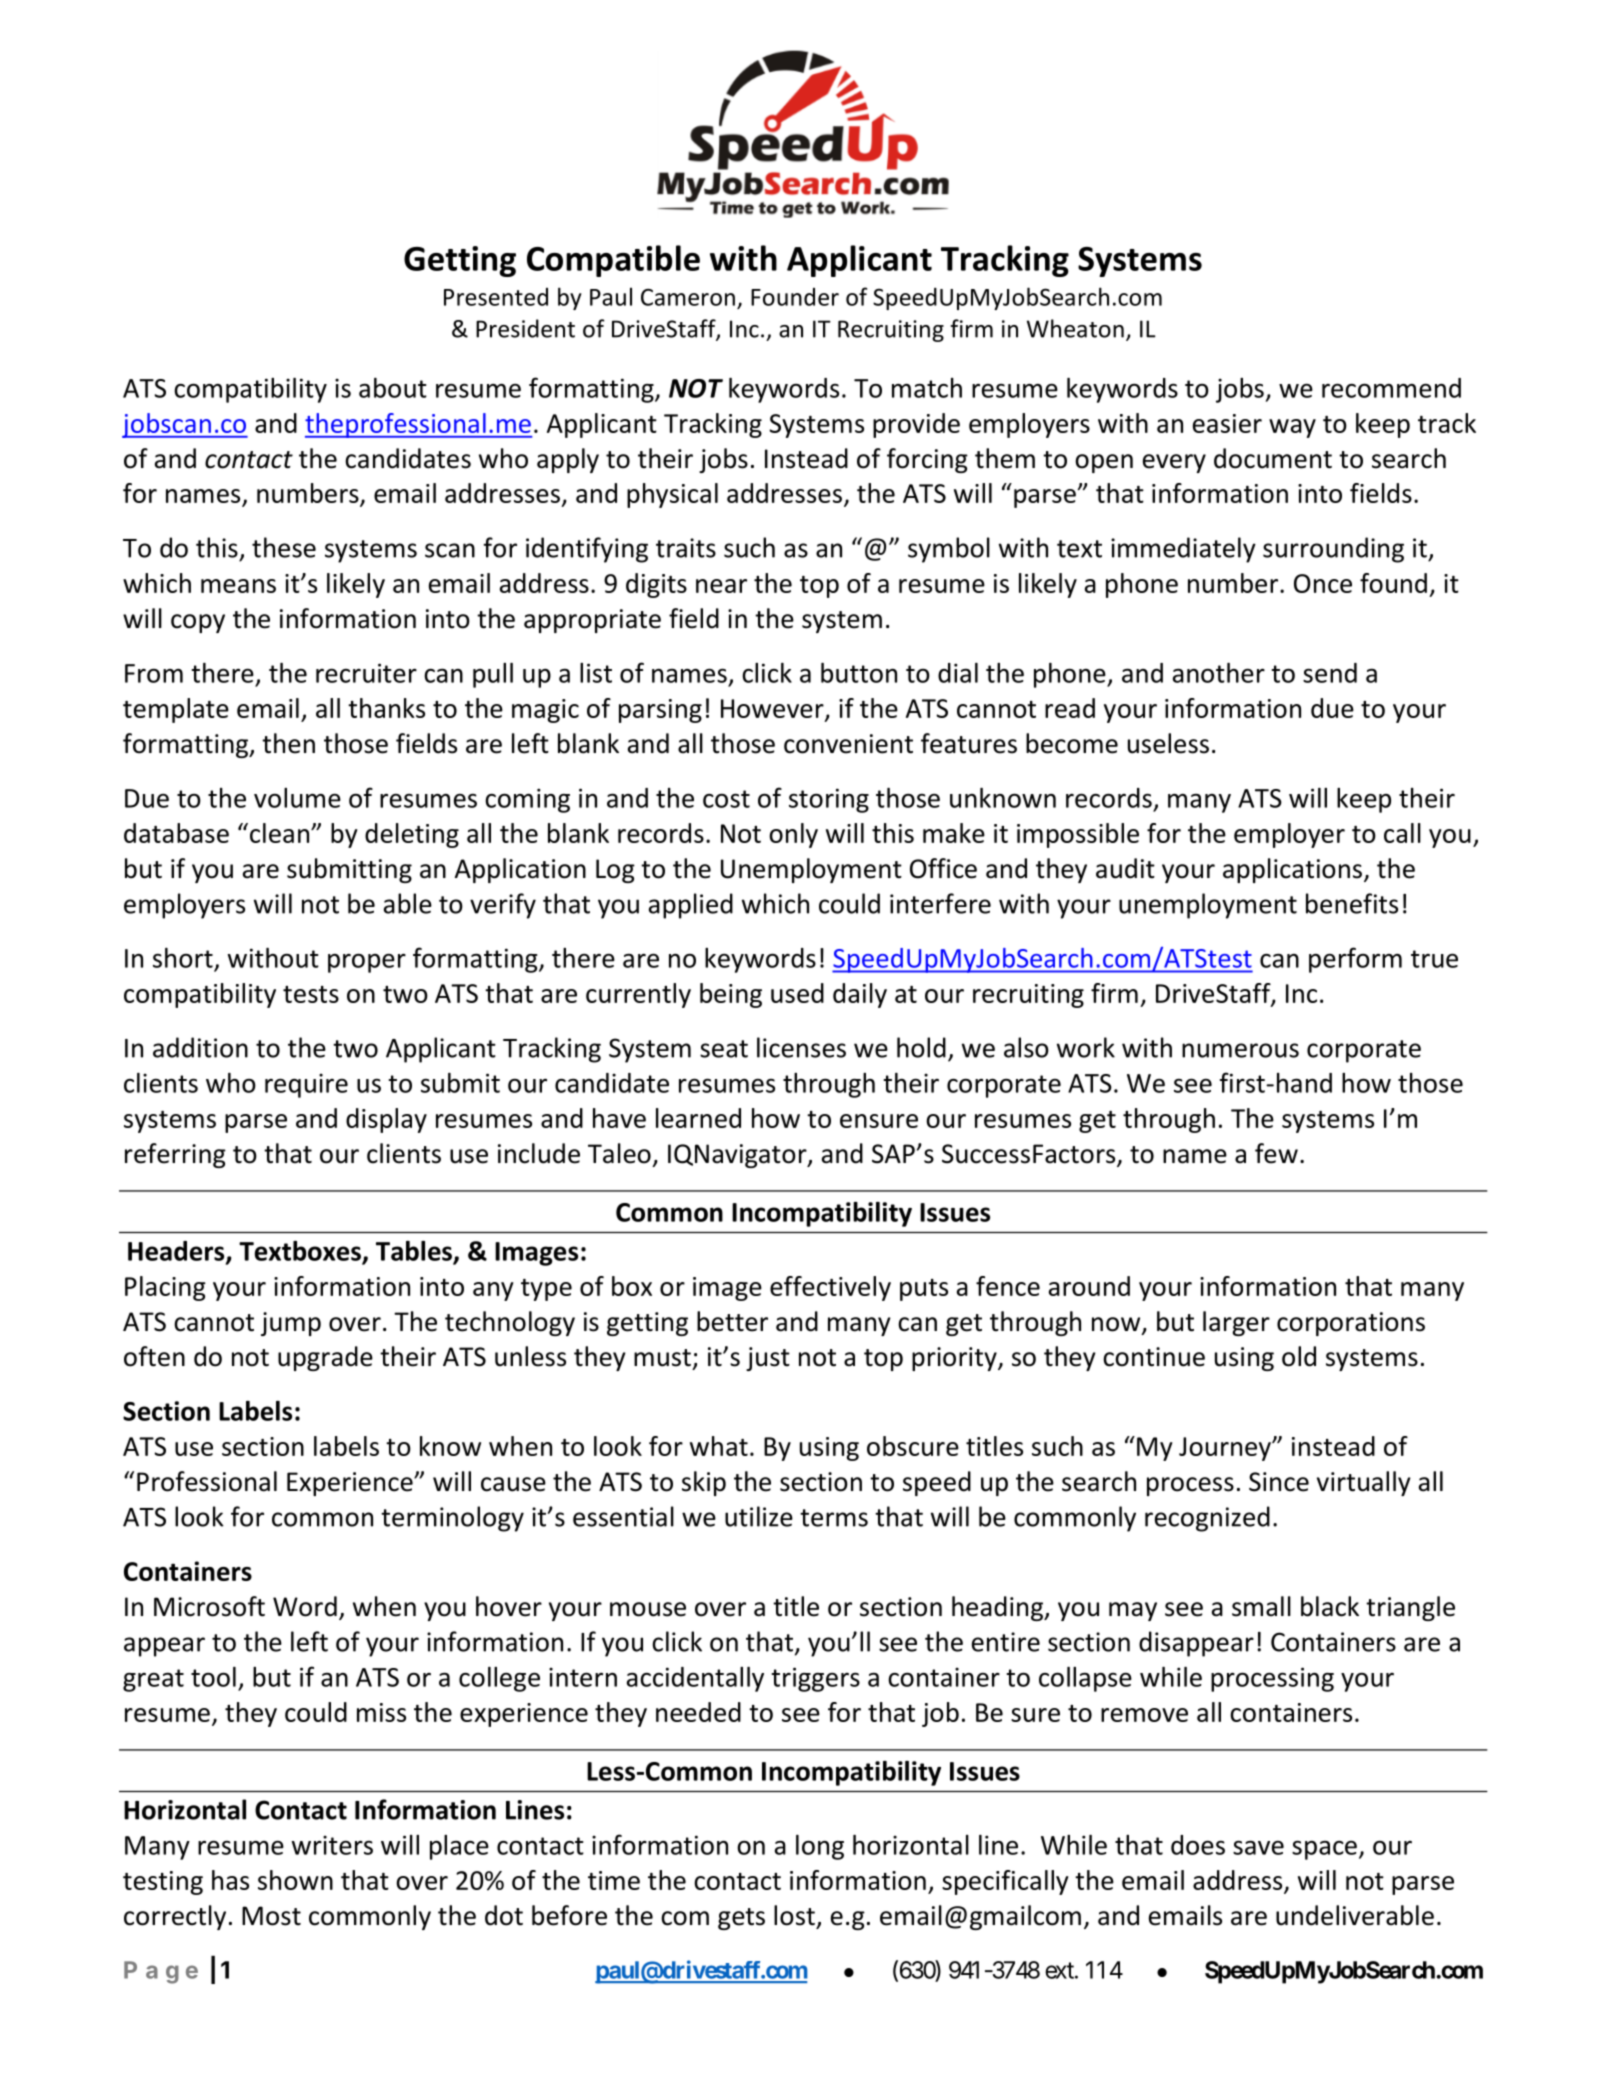  What do you see at coordinates (1391, 388) in the screenshot?
I see `recommend` at bounding box center [1391, 388].
